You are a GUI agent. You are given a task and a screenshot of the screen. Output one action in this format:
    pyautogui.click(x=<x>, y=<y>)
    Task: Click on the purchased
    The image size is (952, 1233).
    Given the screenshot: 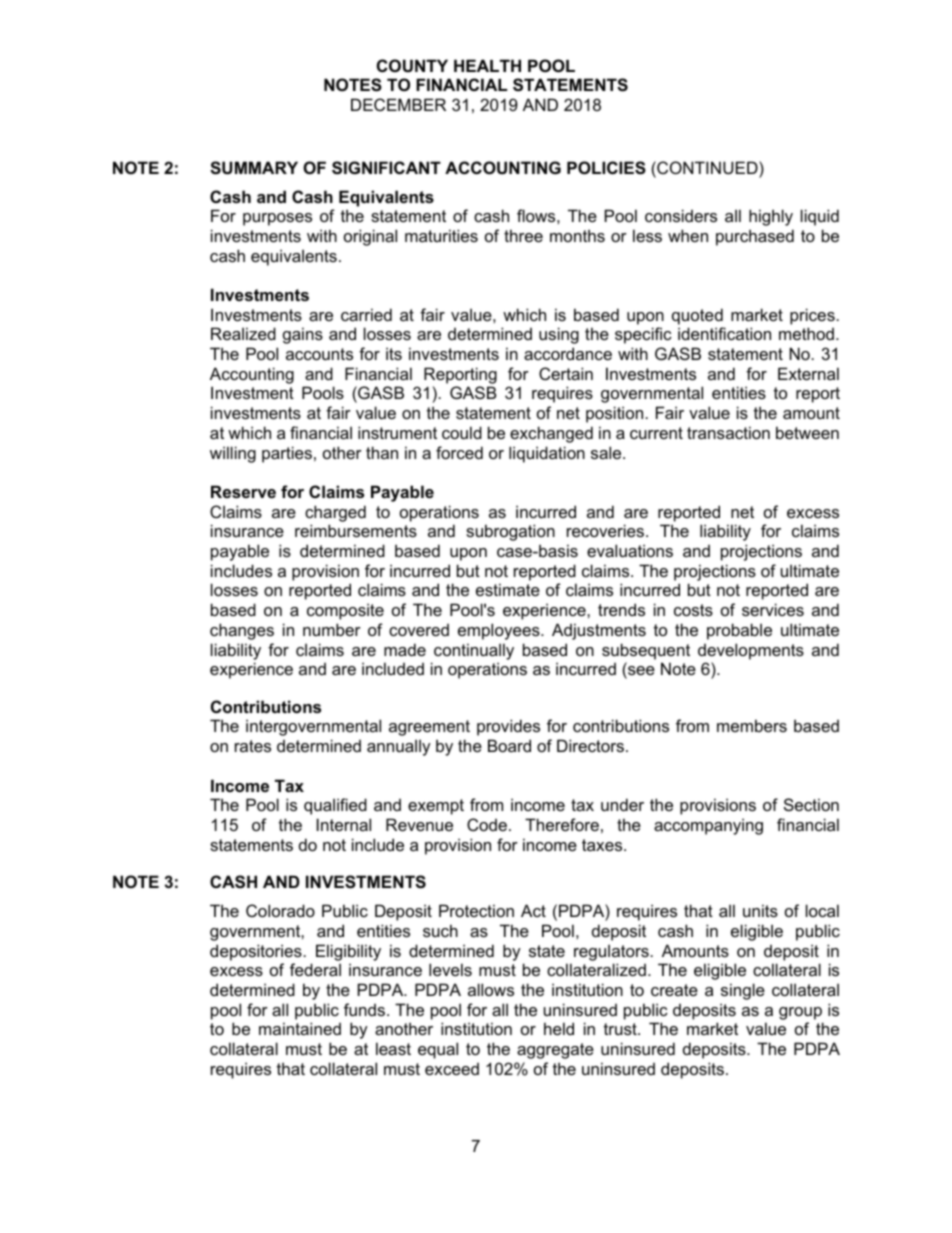 What is the action you would take?
    pyautogui.click(x=755, y=237)
